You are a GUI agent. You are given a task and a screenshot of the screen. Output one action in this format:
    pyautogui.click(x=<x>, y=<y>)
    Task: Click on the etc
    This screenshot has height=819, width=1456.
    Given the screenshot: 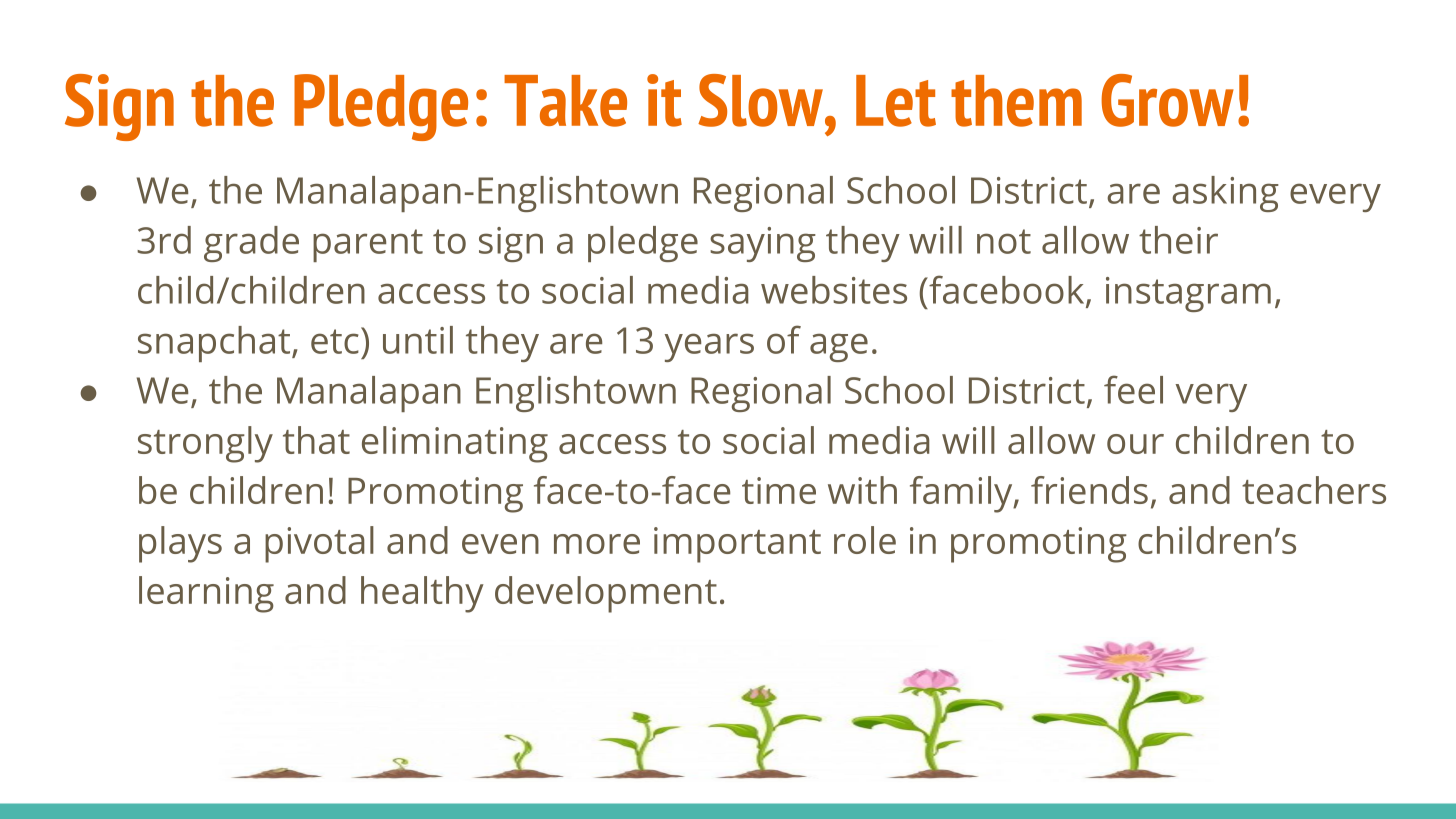 What is the action you would take?
    pyautogui.click(x=335, y=341)
